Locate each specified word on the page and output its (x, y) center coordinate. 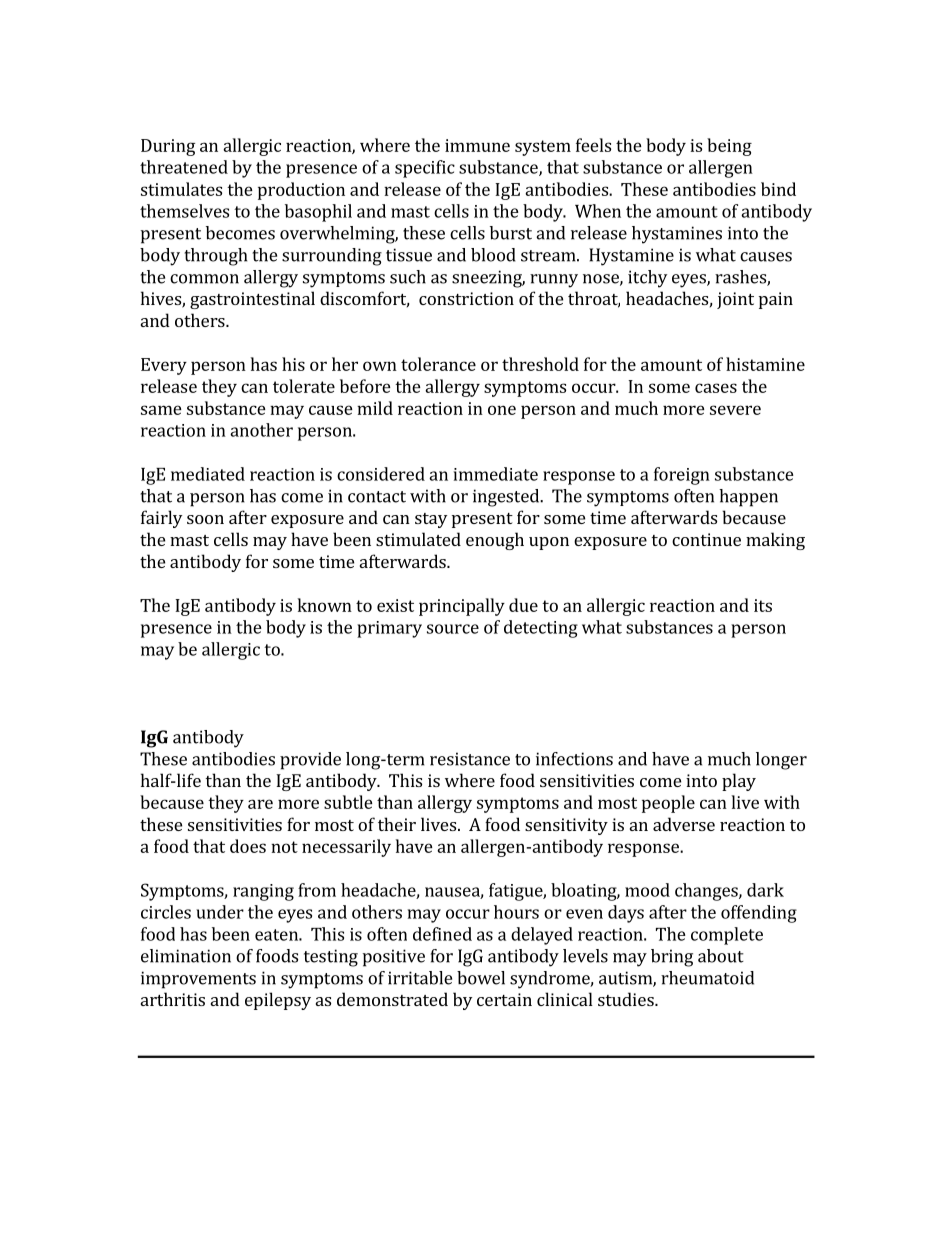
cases (716, 388)
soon (205, 519)
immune (477, 145)
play (739, 782)
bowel (481, 978)
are (260, 804)
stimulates (181, 189)
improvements (198, 980)
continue (706, 539)
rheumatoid (707, 978)
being (729, 147)
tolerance (438, 364)
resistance (470, 759)
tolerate (304, 386)
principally (462, 607)
